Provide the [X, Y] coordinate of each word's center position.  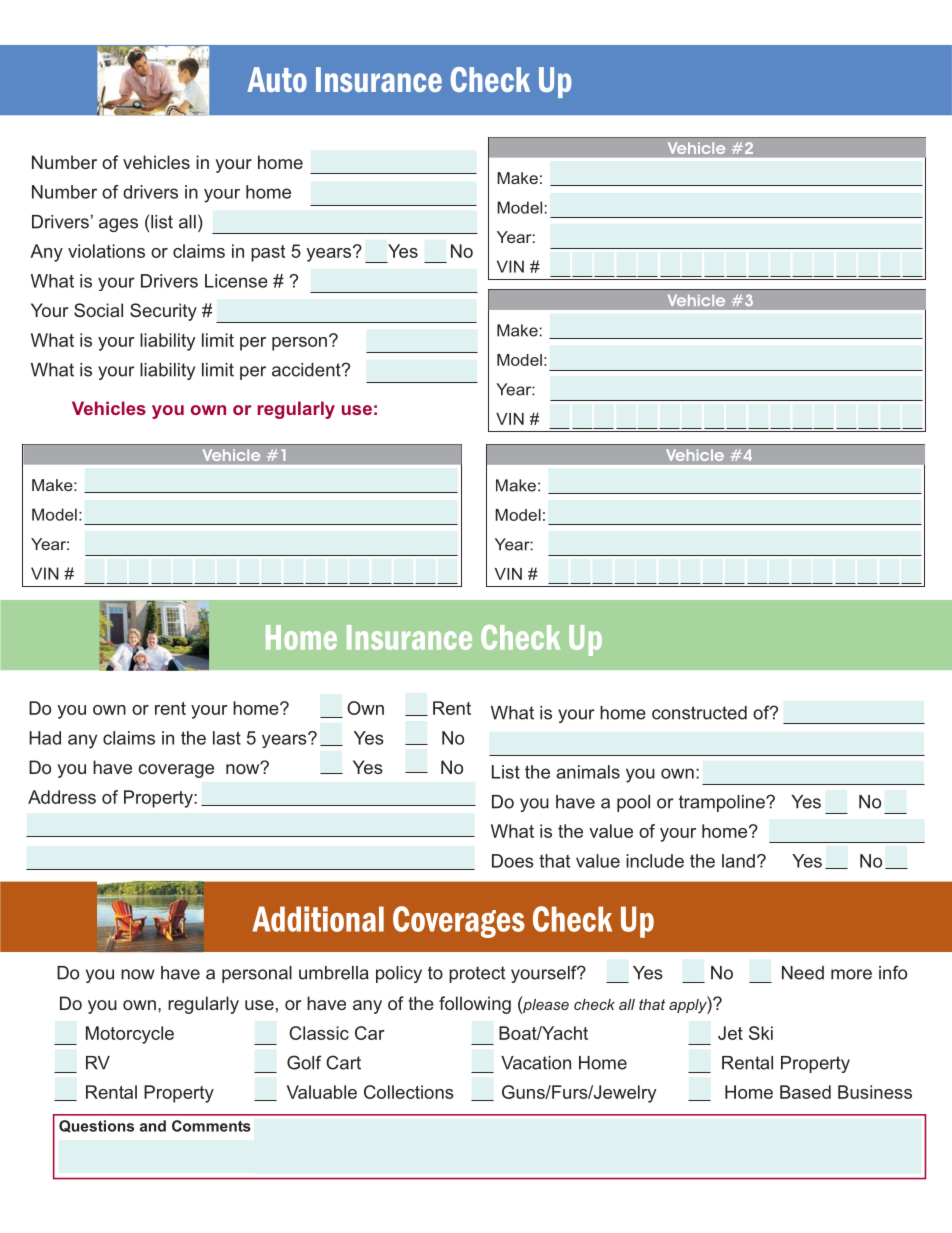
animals [588, 772]
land [738, 861]
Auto [277, 79]
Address [62, 797]
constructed [699, 713]
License [236, 281]
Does [513, 861]
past [268, 253]
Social [98, 310]
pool [633, 803]
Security [163, 312]
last [227, 738]
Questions [96, 1126]
